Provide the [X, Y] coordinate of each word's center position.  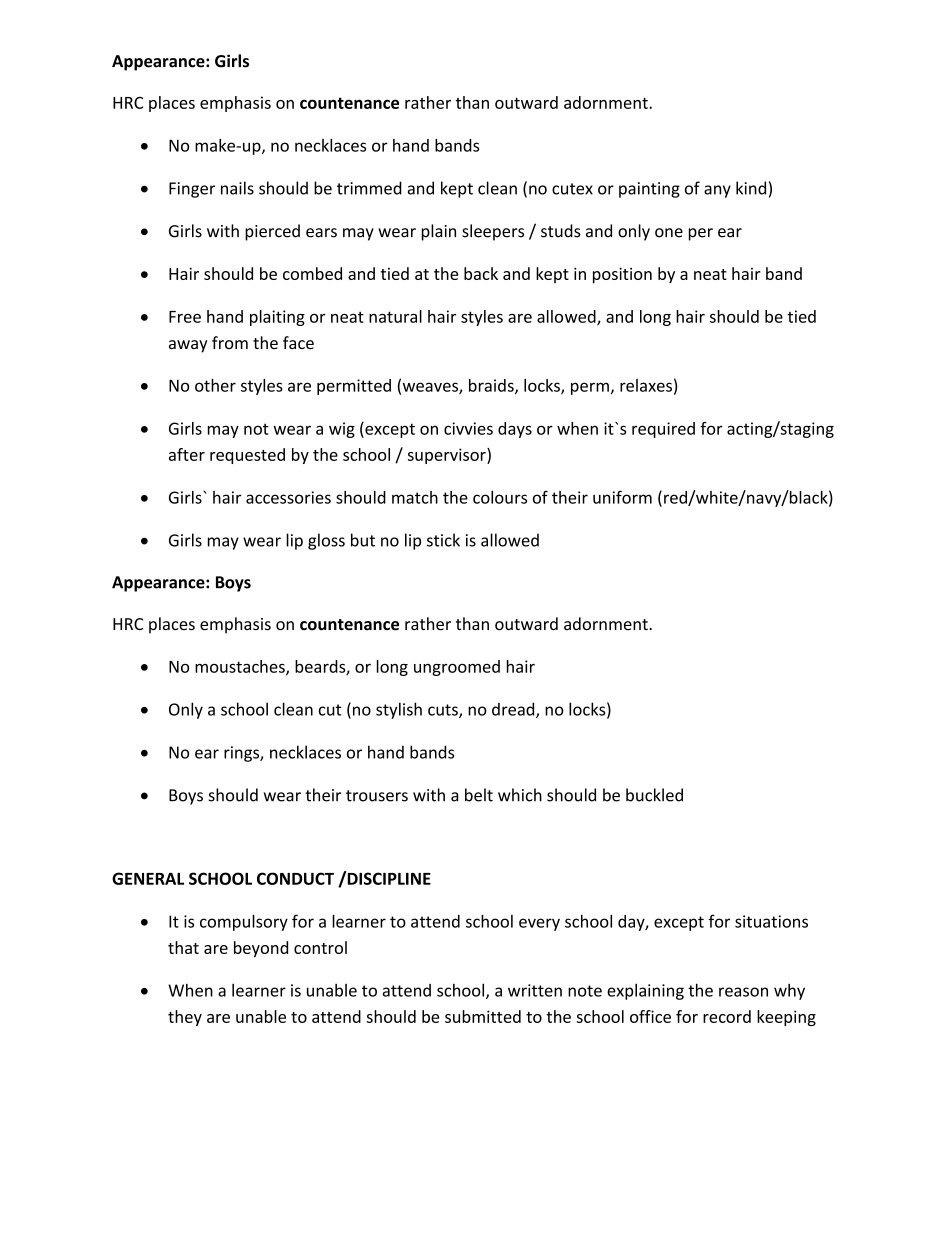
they [185, 1018]
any [717, 191]
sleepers [493, 232]
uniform [622, 497]
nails [237, 188]
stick [443, 540]
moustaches [241, 667]
